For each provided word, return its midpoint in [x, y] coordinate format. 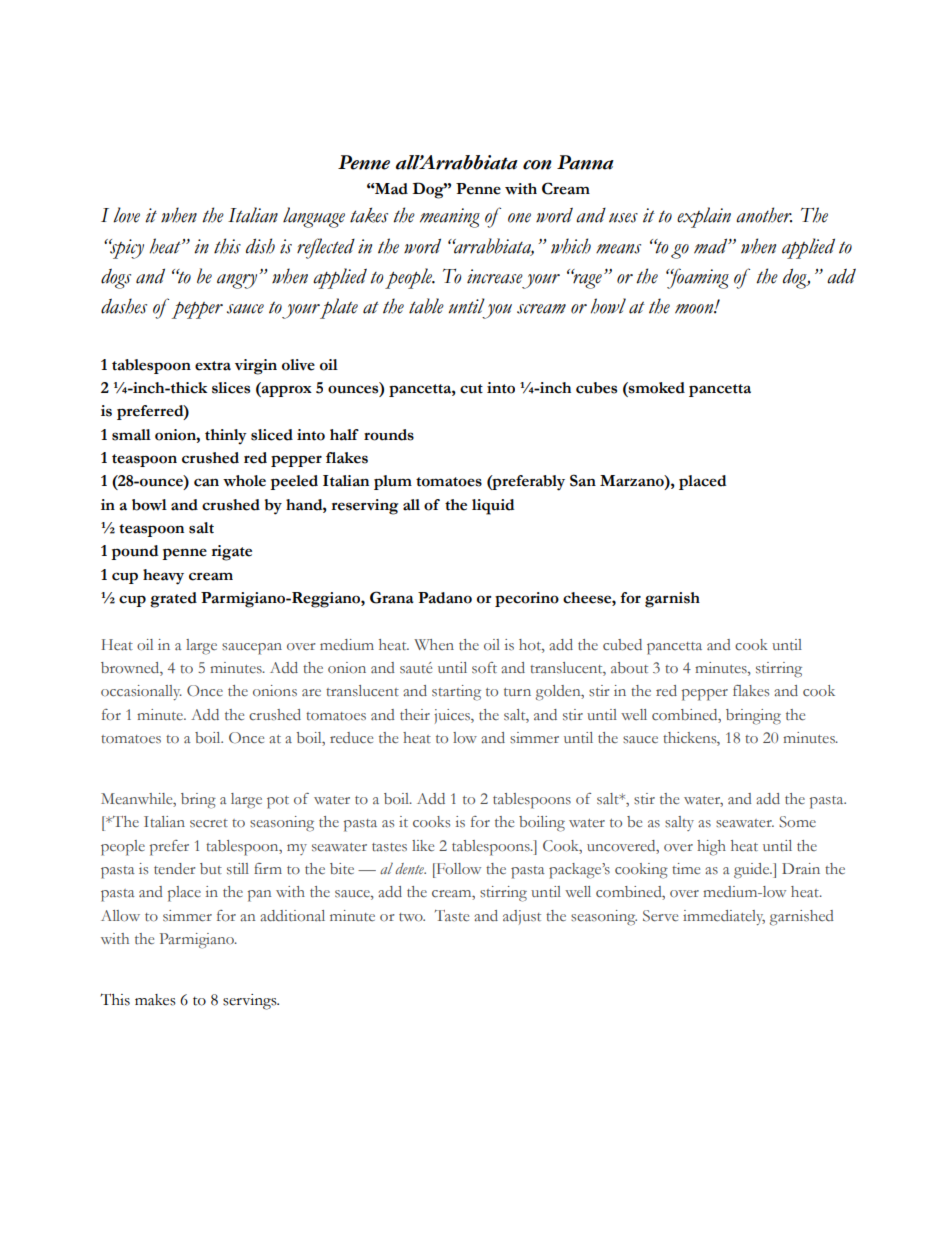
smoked [656, 388]
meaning [450, 218]
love [126, 215]
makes [155, 1000]
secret [209, 823]
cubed [622, 645]
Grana [392, 597]
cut [471, 389]
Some [797, 822]
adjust [522, 917]
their [415, 715]
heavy [163, 577]
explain [704, 217]
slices [231, 388]
